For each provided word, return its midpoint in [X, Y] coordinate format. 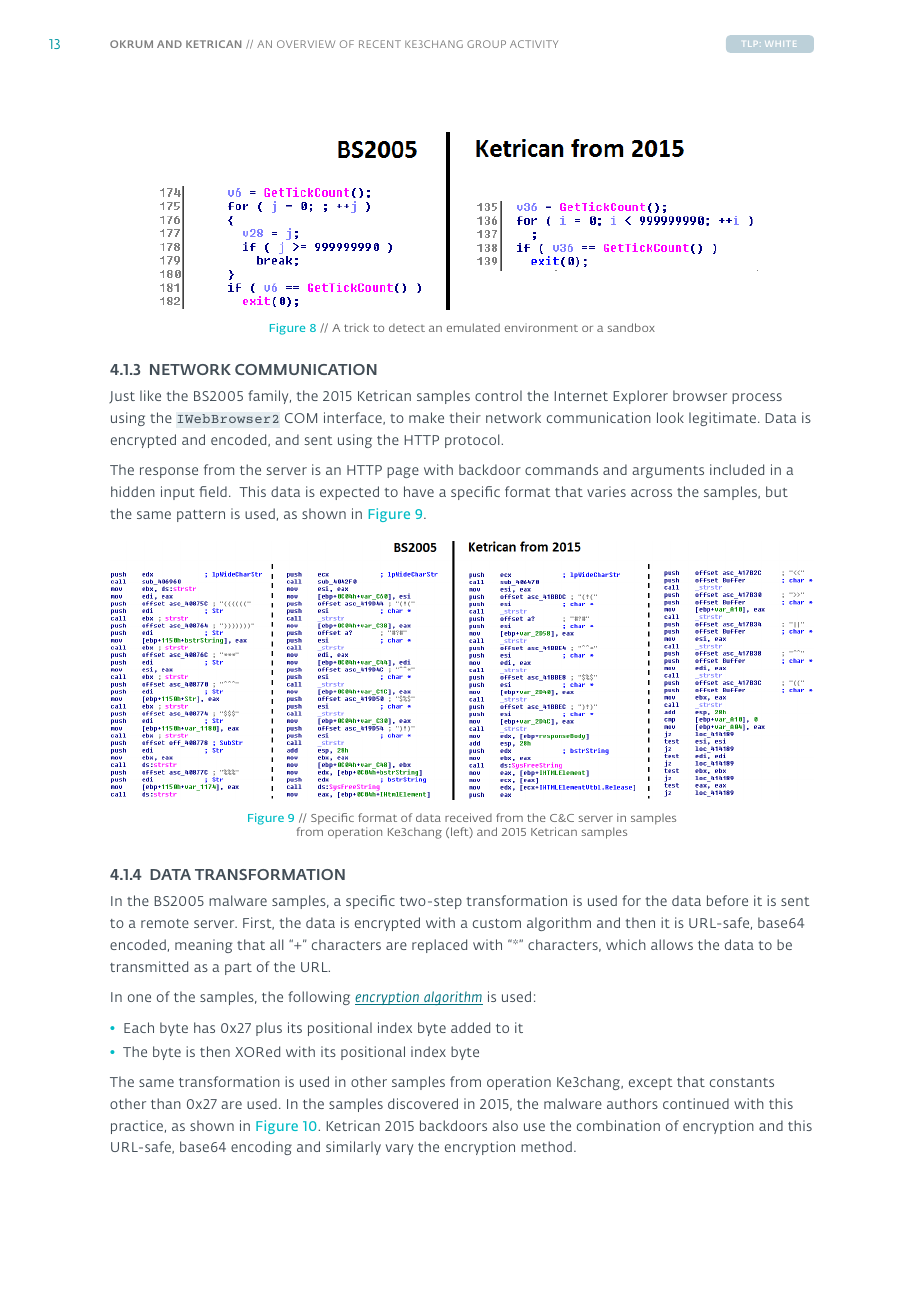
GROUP [486, 44]
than [166, 1103]
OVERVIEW [306, 44]
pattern [201, 516]
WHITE [780, 44]
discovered [423, 1103]
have [419, 491]
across [651, 493]
